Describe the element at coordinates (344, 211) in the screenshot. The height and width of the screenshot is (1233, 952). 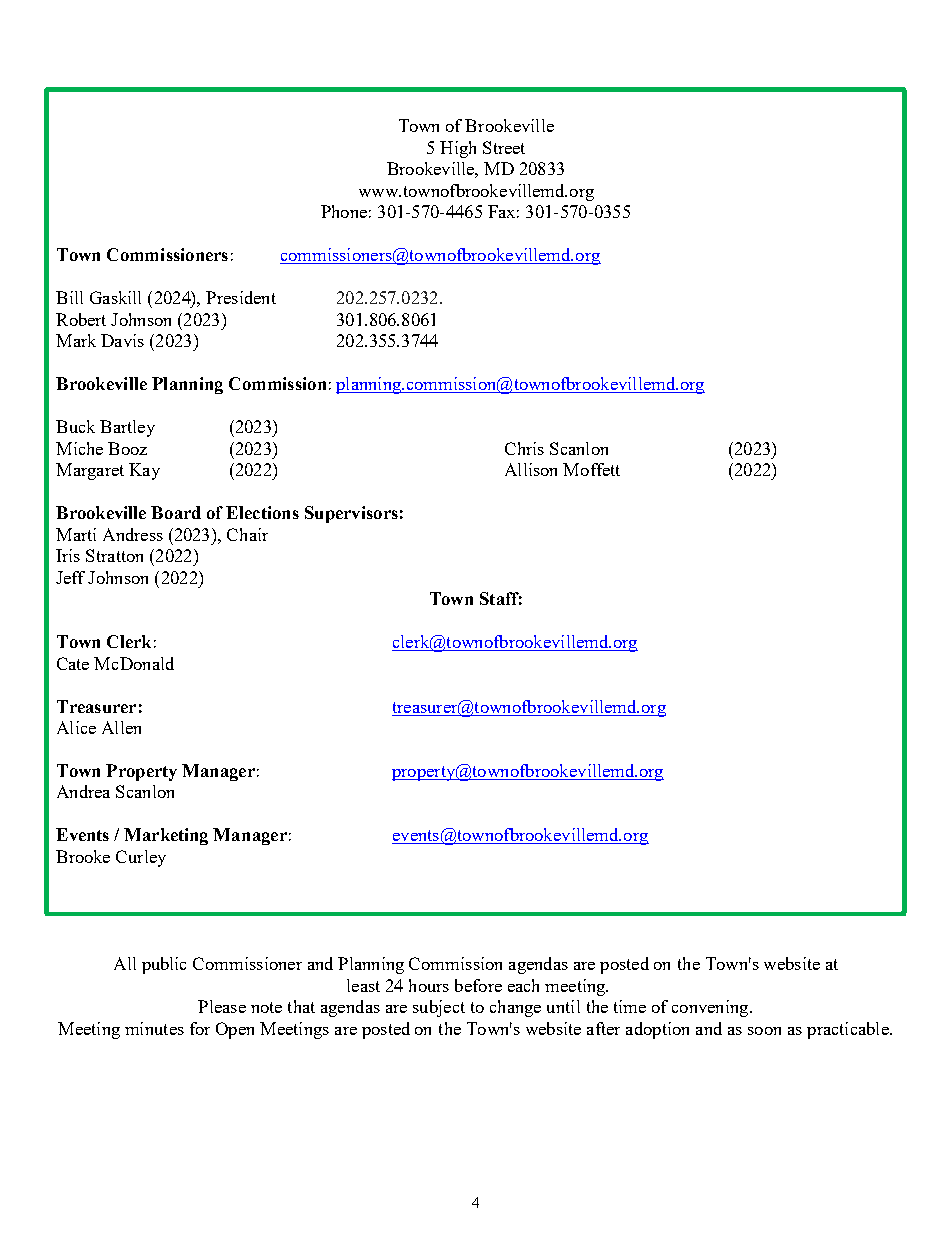
I see `Phone` at that location.
